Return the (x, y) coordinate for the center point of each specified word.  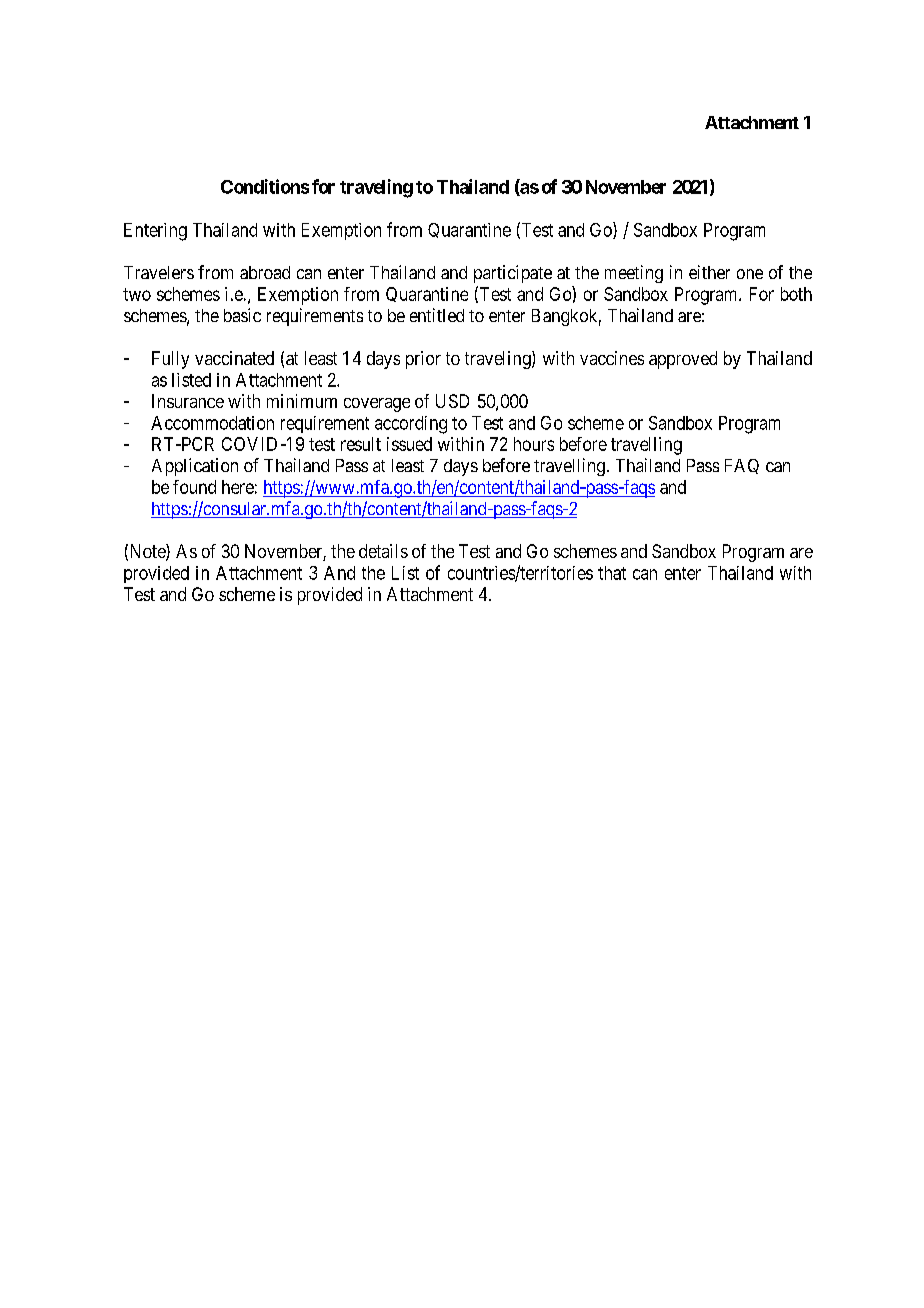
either (709, 272)
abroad (265, 272)
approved (683, 360)
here (238, 487)
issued (409, 444)
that (612, 573)
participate (513, 274)
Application (195, 467)
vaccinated (234, 358)
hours (534, 444)
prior (423, 360)
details (383, 551)
